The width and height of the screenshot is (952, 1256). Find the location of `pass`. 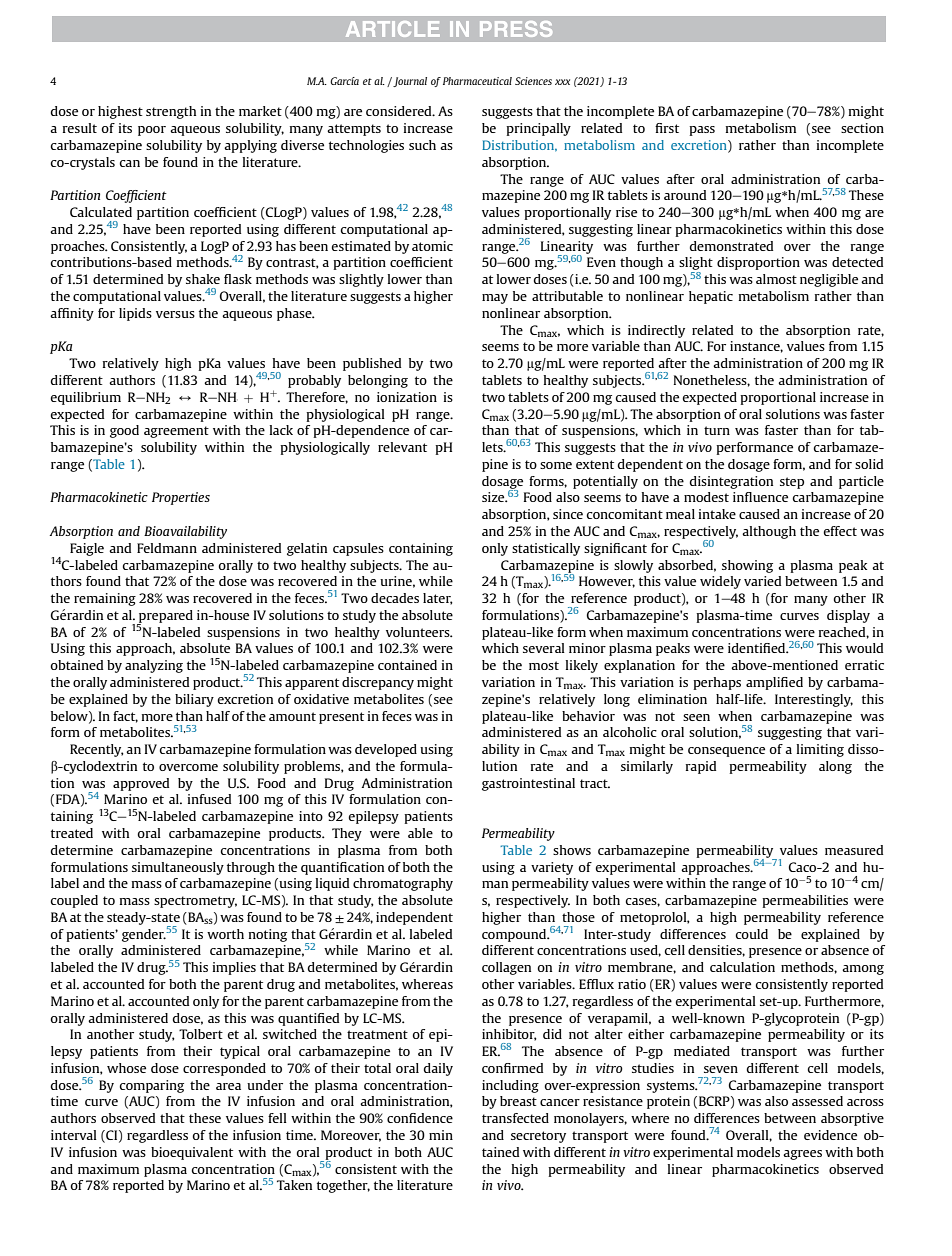

pass is located at coordinates (702, 131).
